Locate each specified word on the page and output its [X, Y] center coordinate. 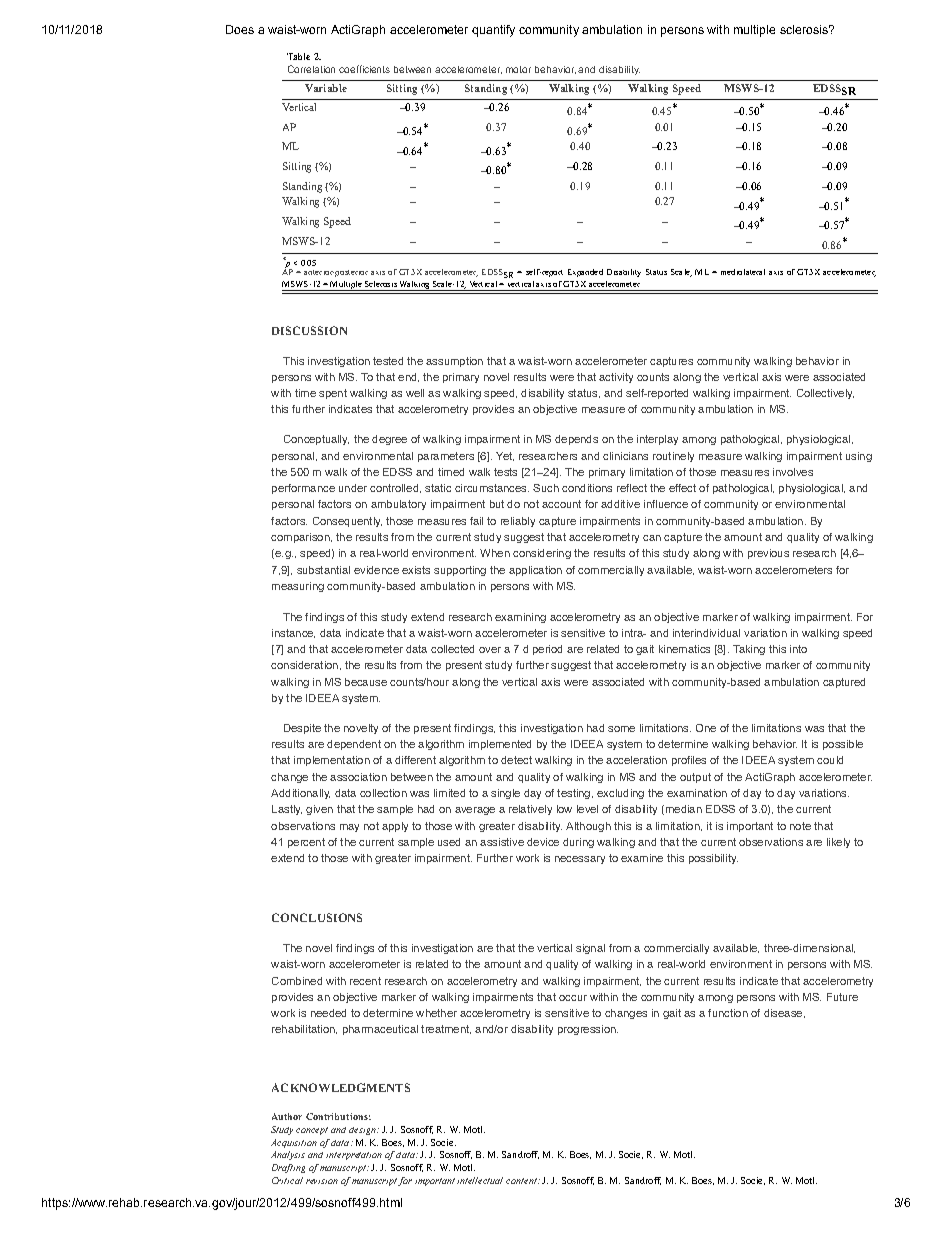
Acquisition [294, 1143]
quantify [493, 31]
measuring [298, 587]
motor [518, 69]
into [798, 649]
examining [520, 618]
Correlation [311, 69]
